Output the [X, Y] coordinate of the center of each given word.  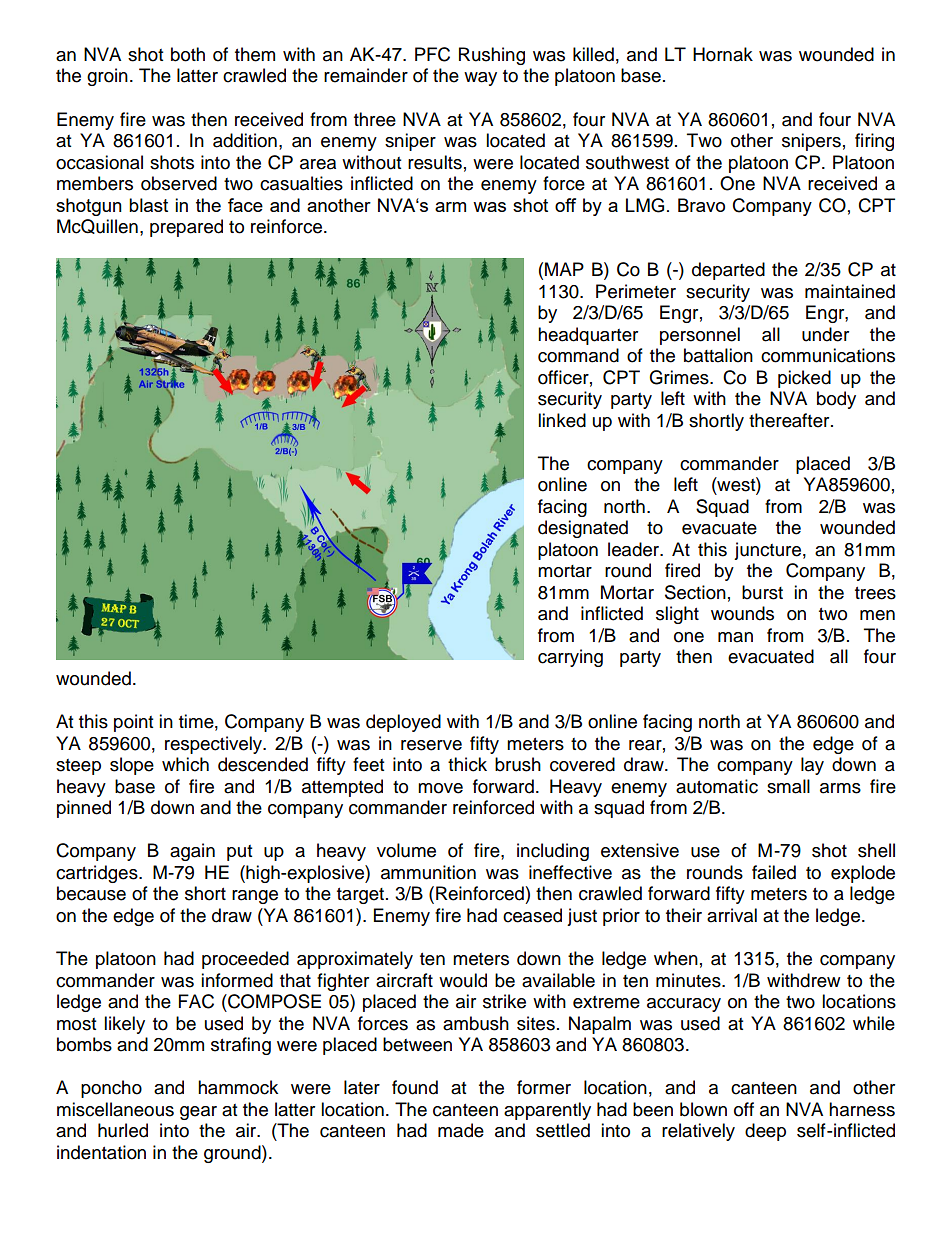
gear [198, 1113]
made [461, 1130]
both [188, 54]
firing [874, 142]
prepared [186, 228]
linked [562, 420]
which [185, 764]
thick [467, 764]
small [788, 786]
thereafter [790, 420]
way [480, 79]
